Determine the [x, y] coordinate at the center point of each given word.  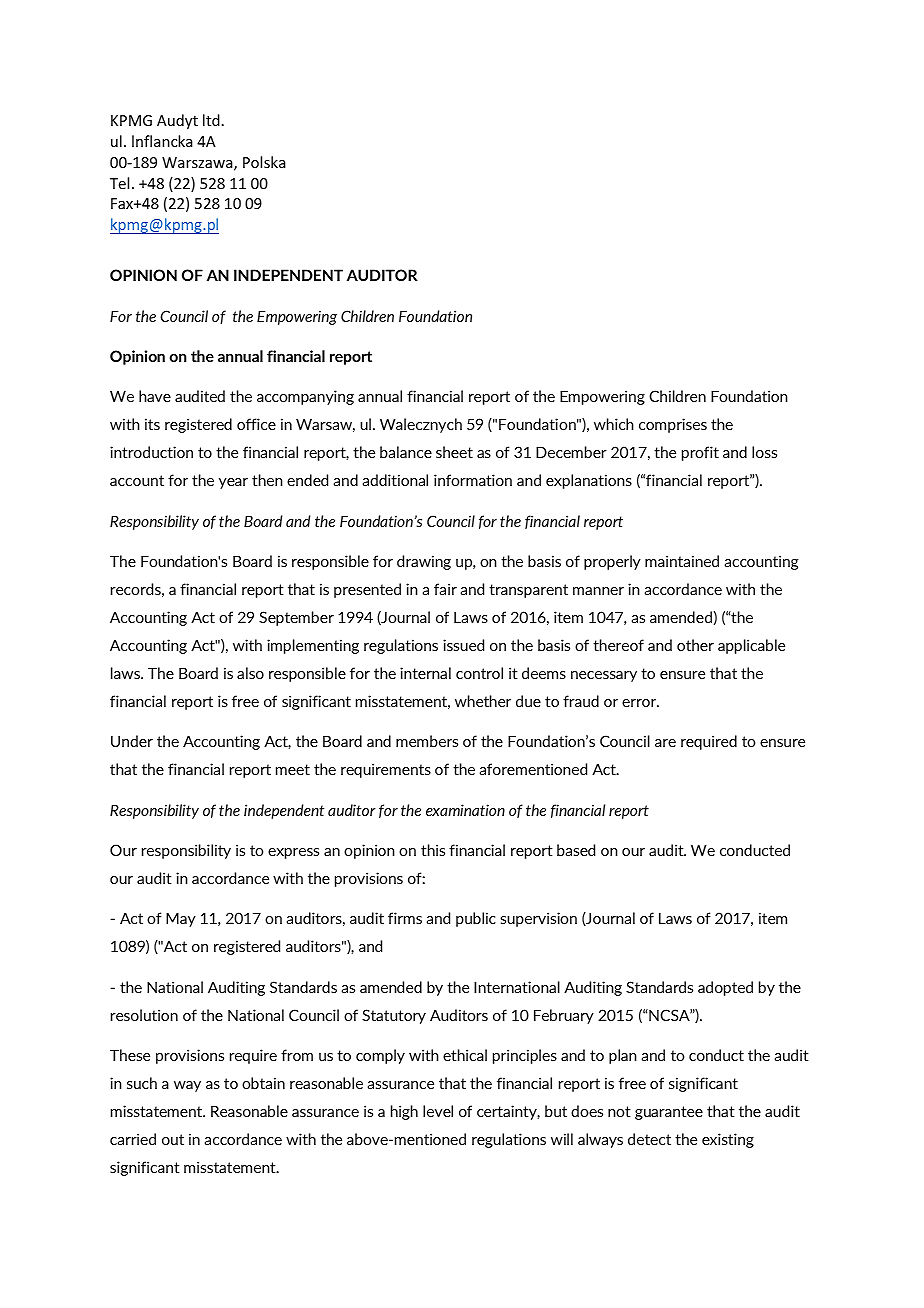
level [438, 1111]
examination [465, 810]
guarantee [669, 1113]
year [233, 483]
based [576, 850]
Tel [119, 183]
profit [700, 453]
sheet [454, 452]
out [173, 1139]
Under [132, 741]
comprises [673, 425]
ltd [211, 120]
